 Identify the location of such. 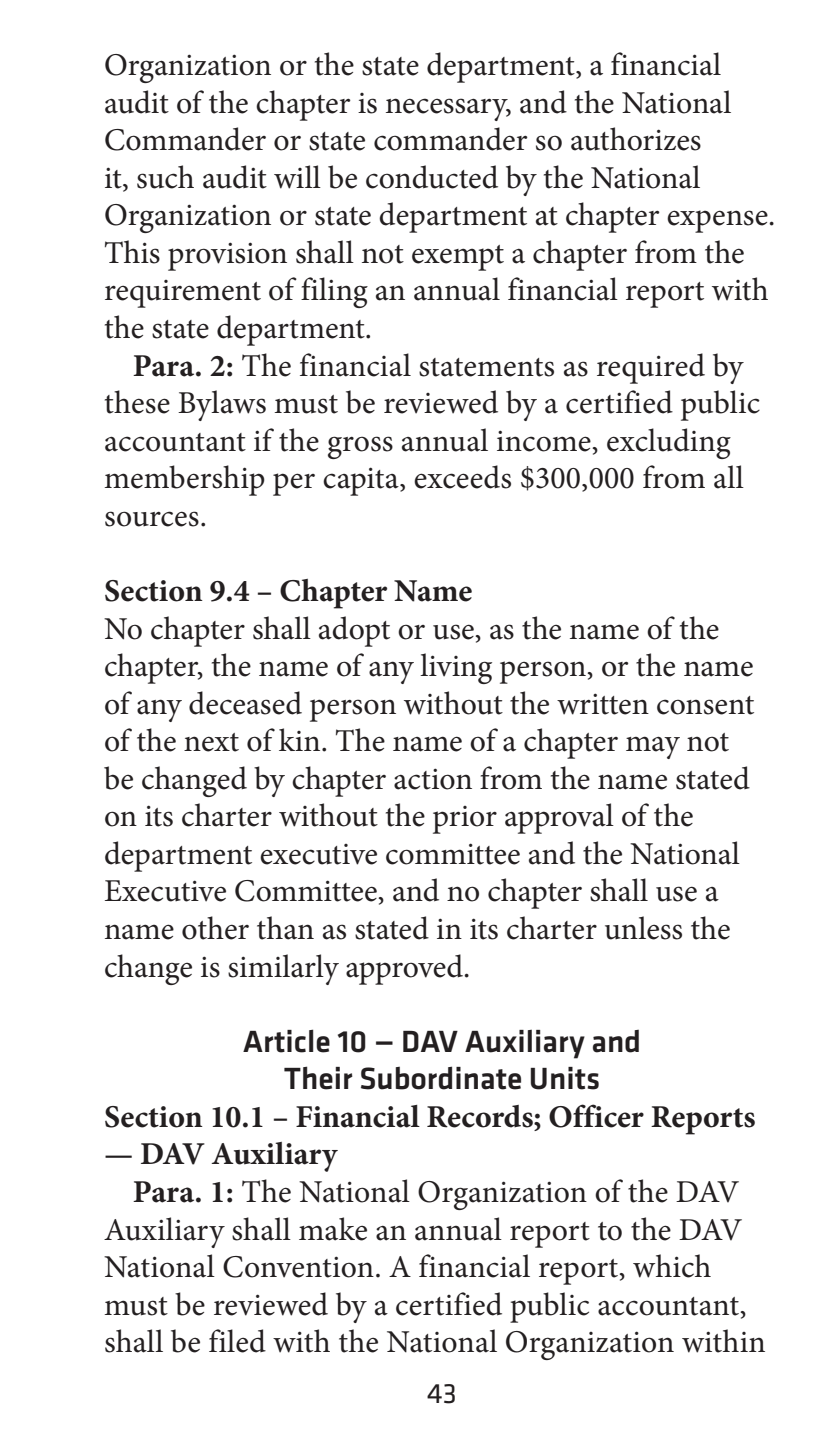
(165, 177).
